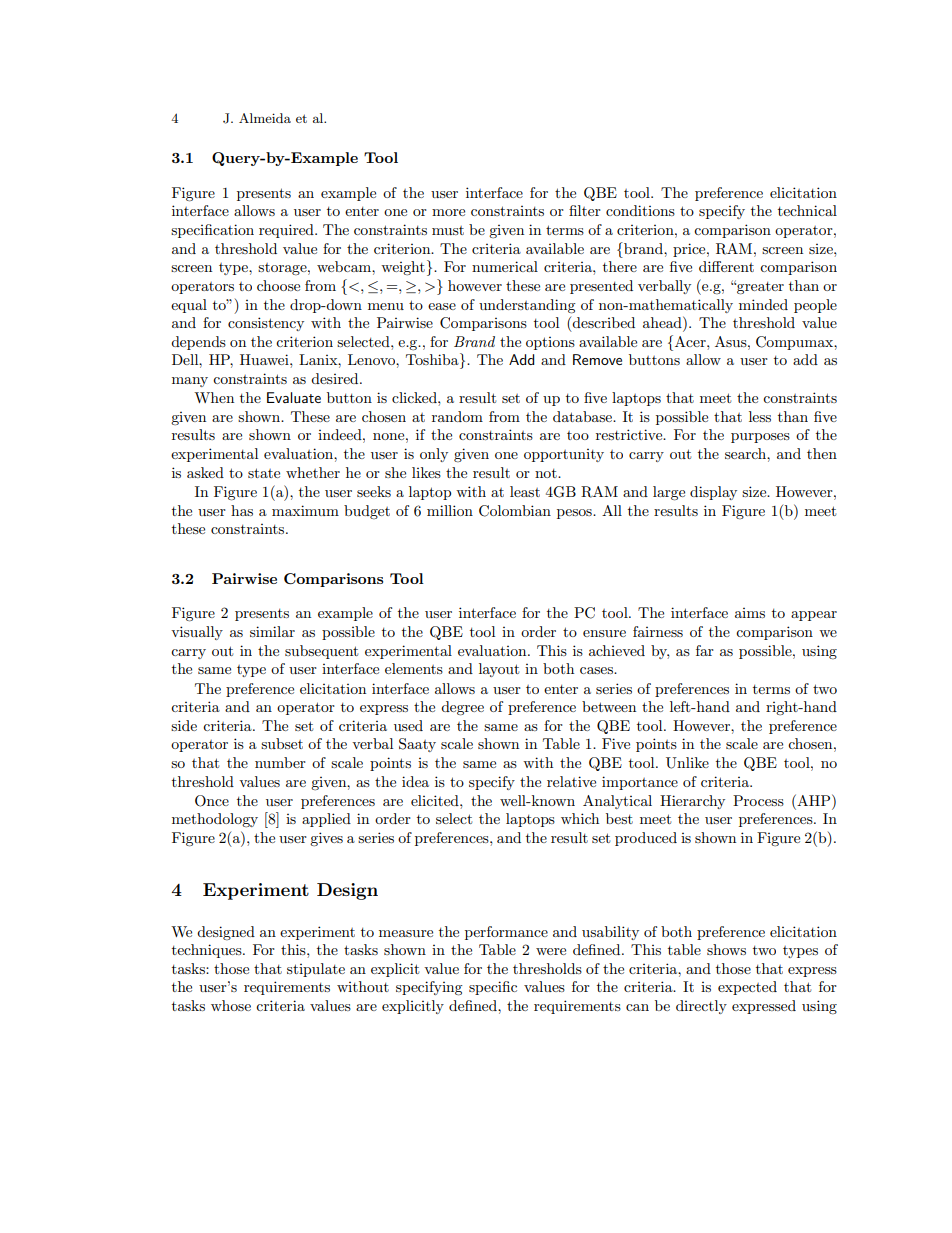 This image has height=1233, width=952. What do you see at coordinates (750, 613) in the image?
I see `aims` at bounding box center [750, 613].
